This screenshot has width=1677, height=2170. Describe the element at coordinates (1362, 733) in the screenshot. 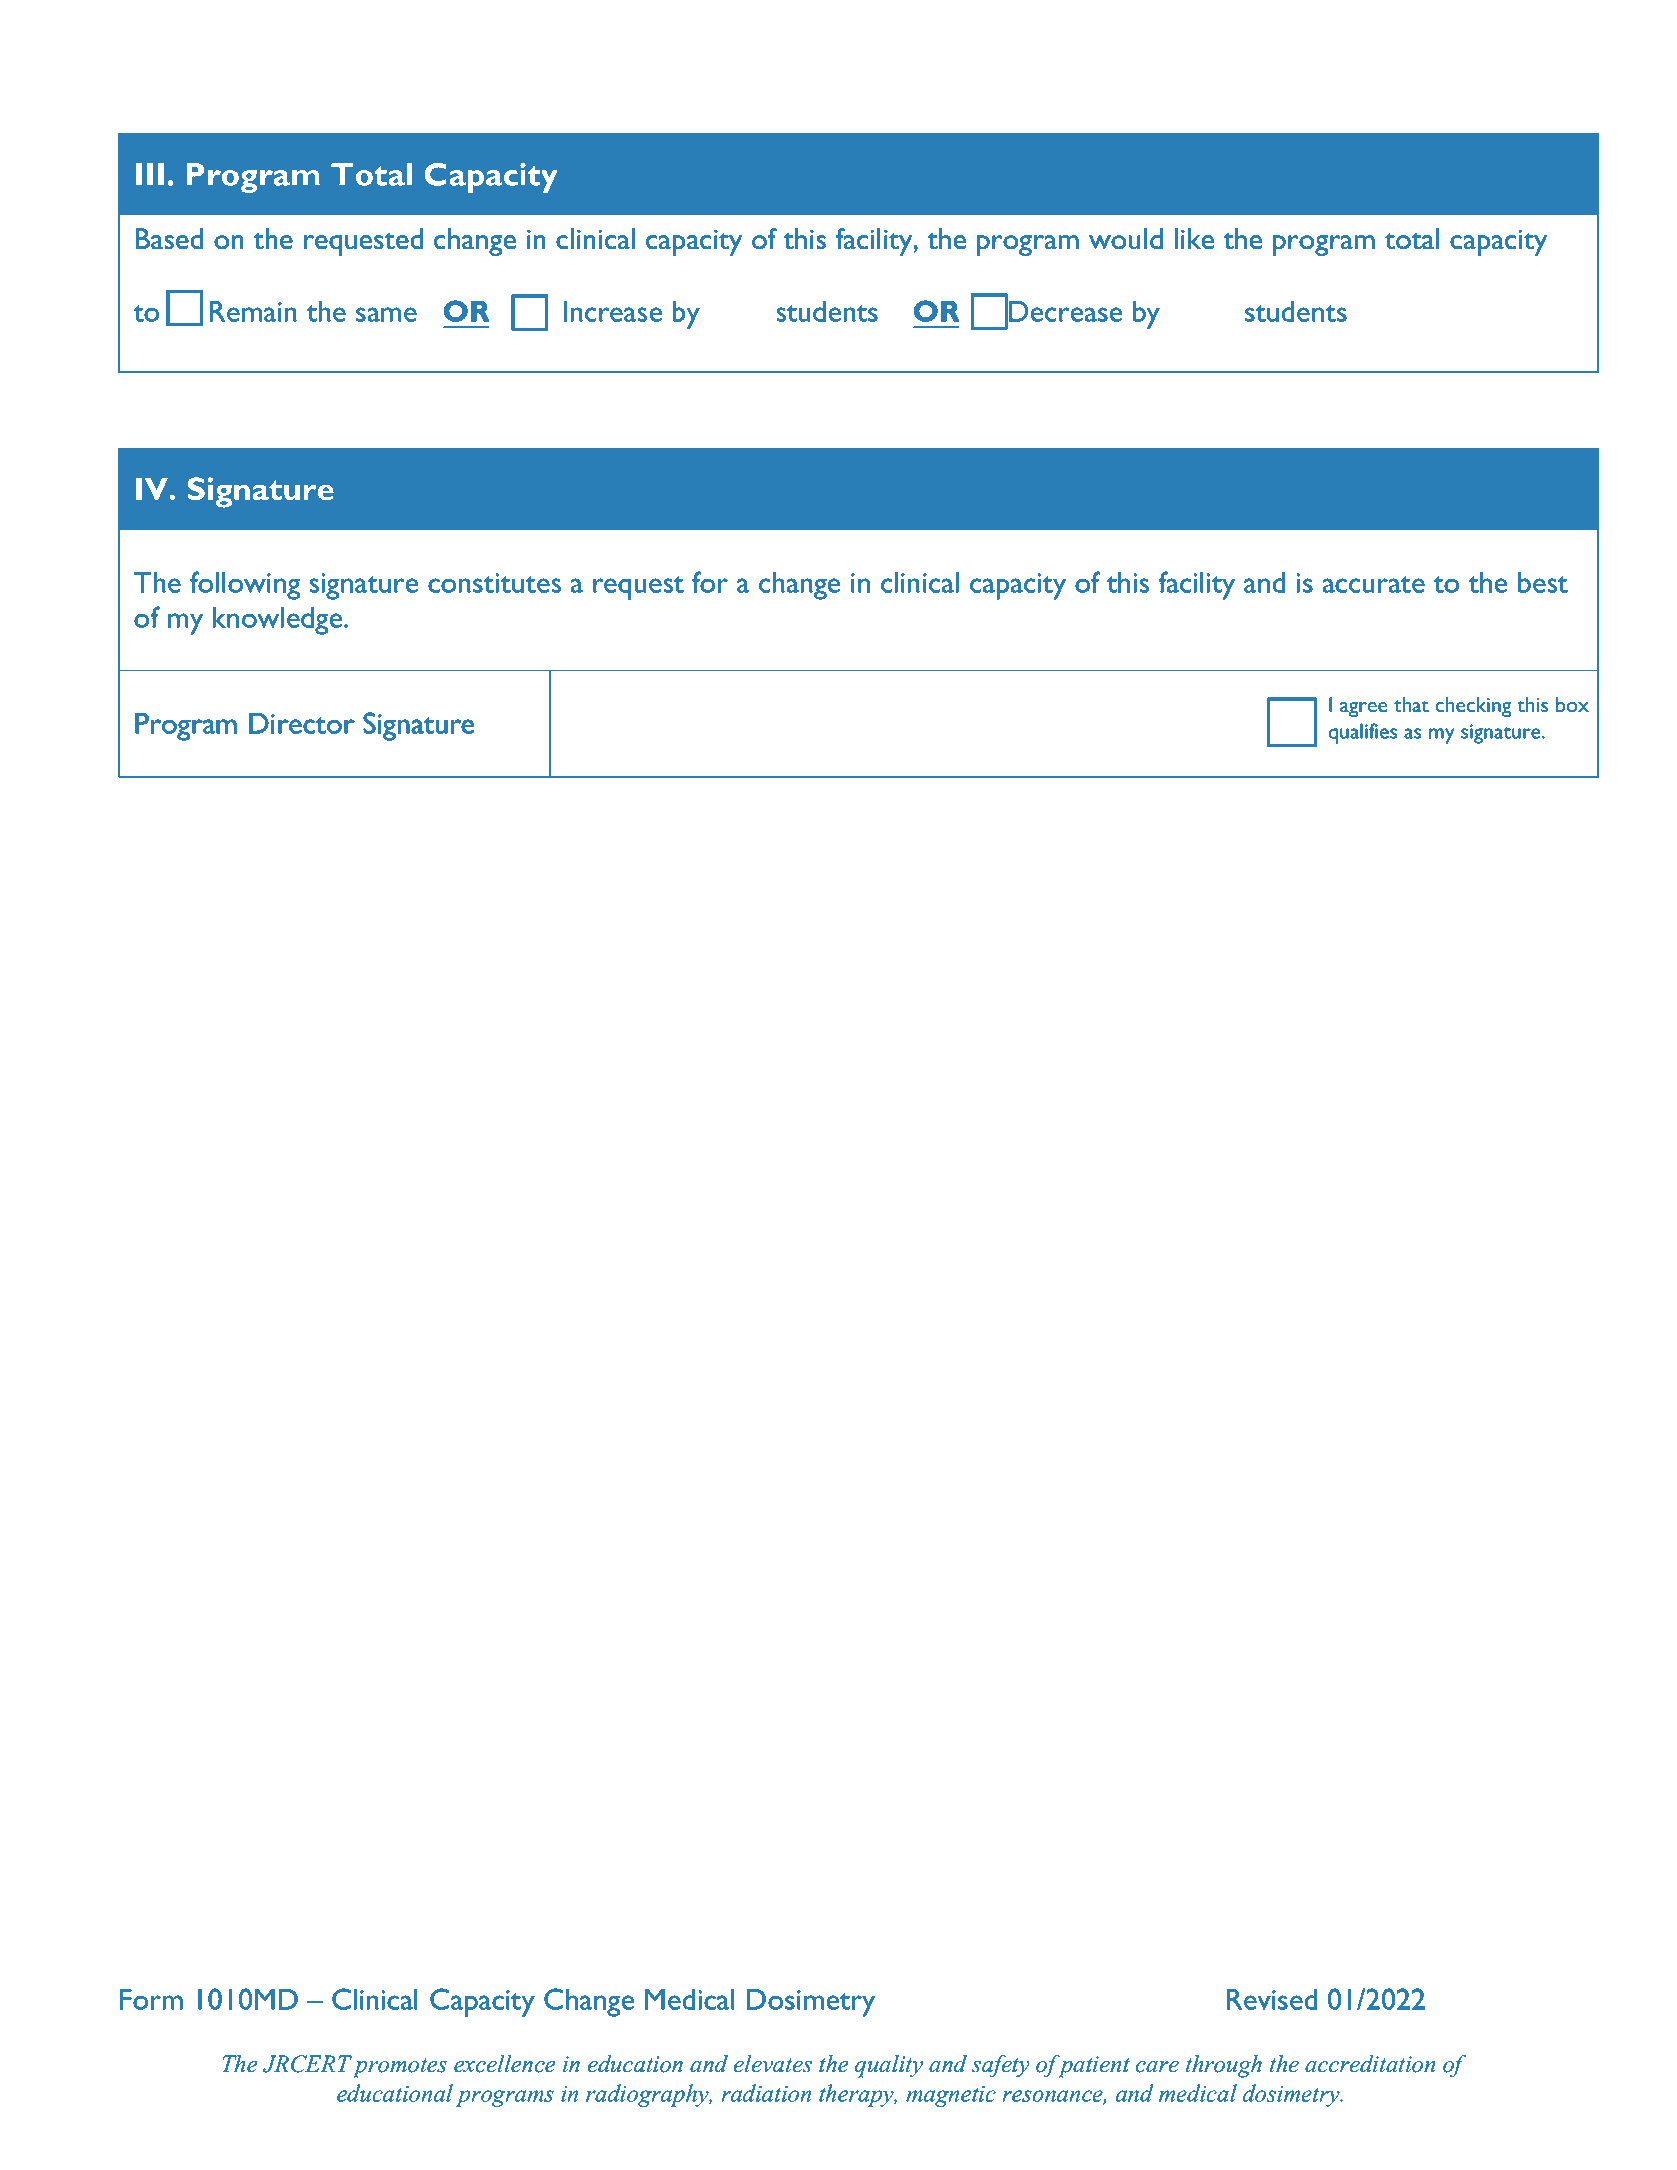

I see `qualifies` at that location.
